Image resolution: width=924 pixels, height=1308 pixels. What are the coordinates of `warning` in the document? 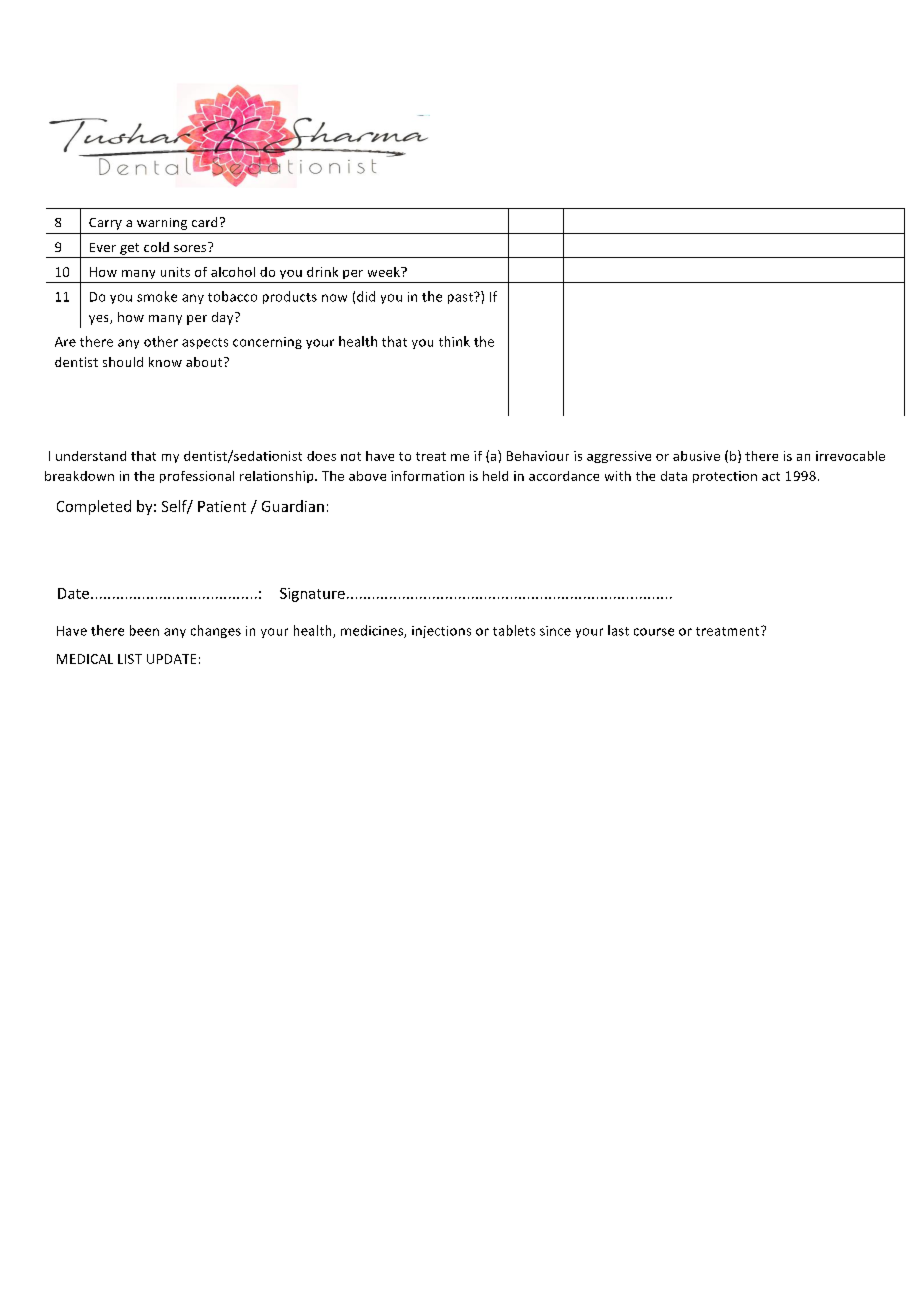 It's located at (162, 224).
